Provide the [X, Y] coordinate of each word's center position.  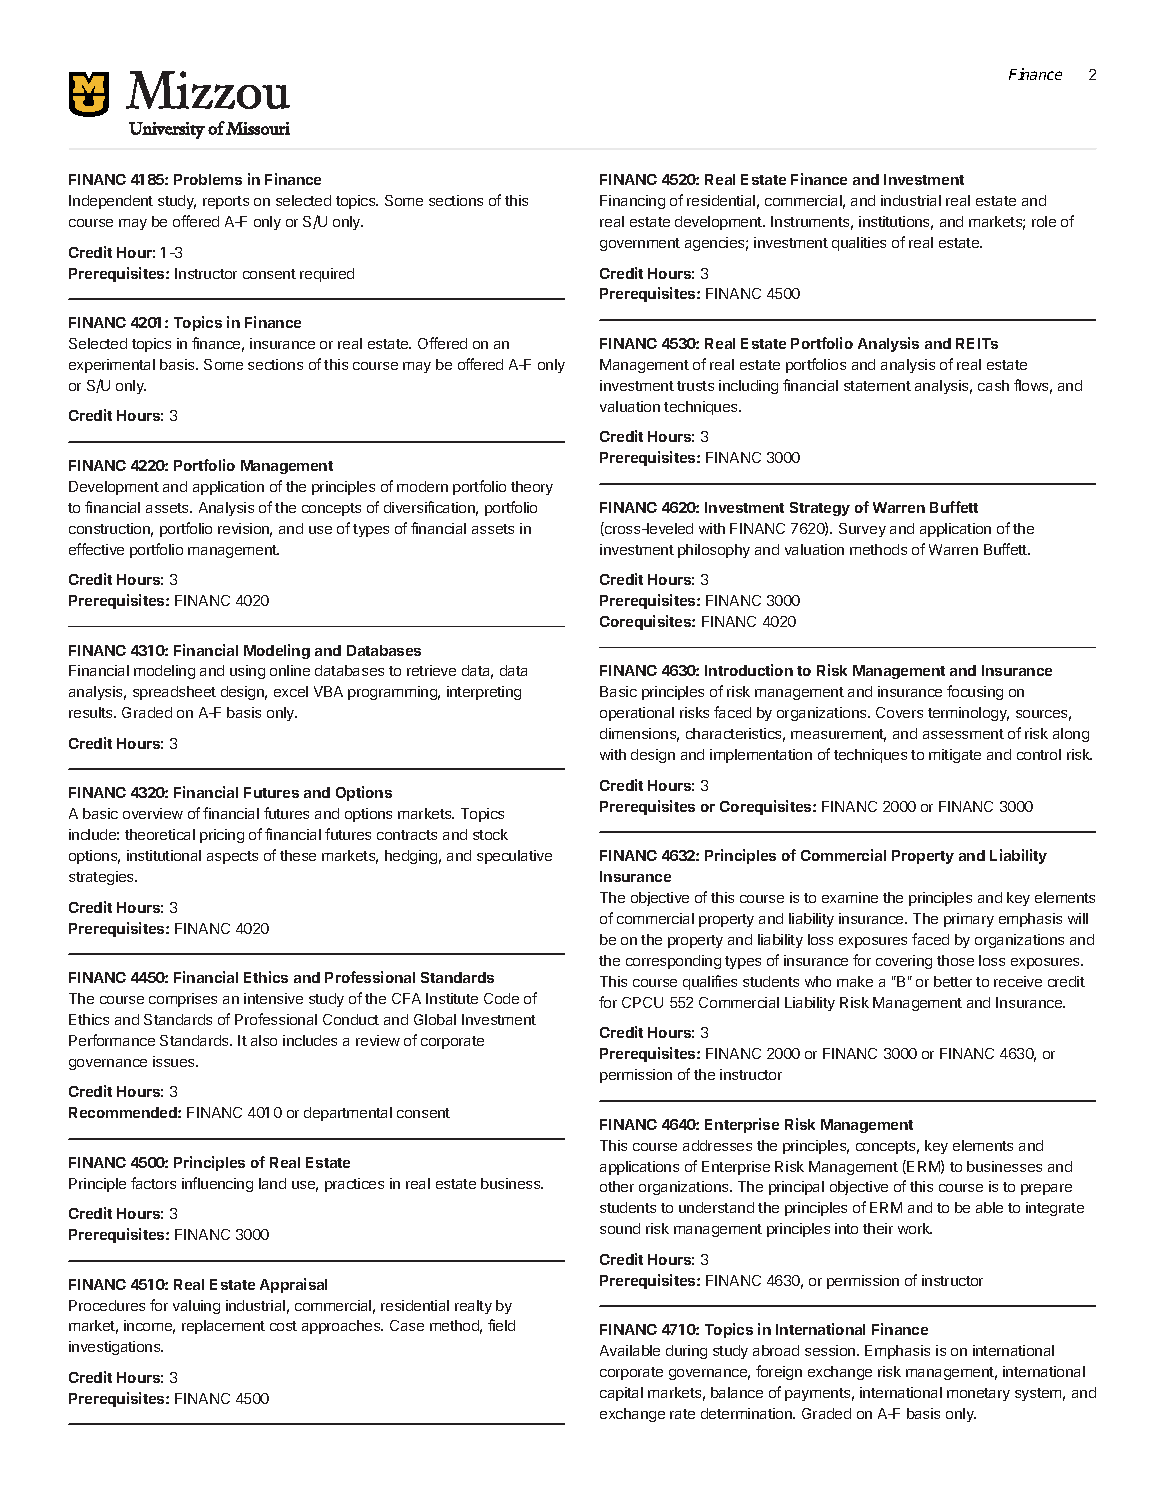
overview [153, 813]
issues [175, 1061]
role [1044, 221]
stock [490, 834]
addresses [717, 1145]
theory [532, 488]
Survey [862, 530]
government [640, 244]
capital [621, 1394]
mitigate [955, 756]
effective [96, 549]
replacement [223, 1327]
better [953, 981]
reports [226, 202]
